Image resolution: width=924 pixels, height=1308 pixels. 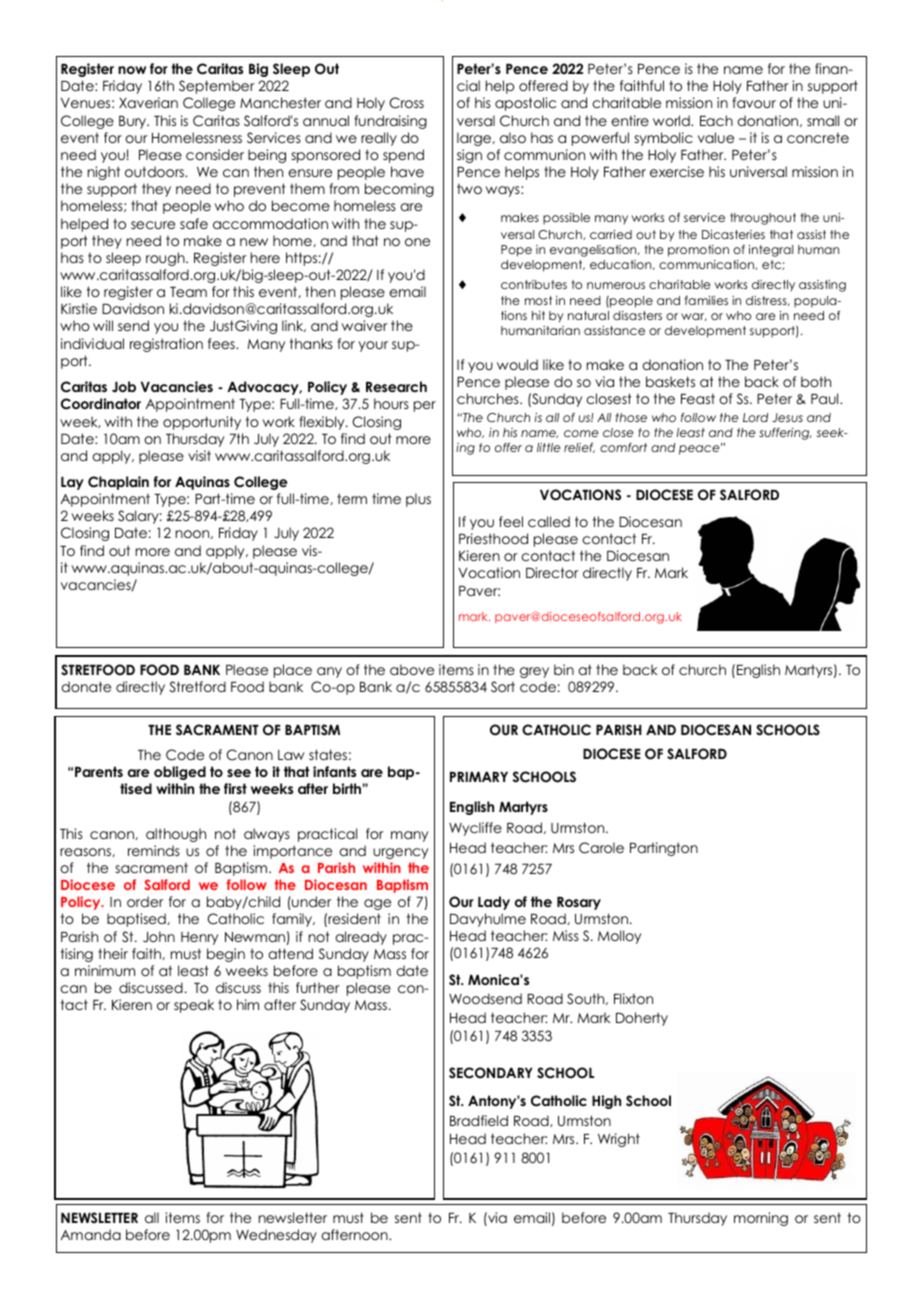 I want to click on Cross, so click(x=407, y=103).
